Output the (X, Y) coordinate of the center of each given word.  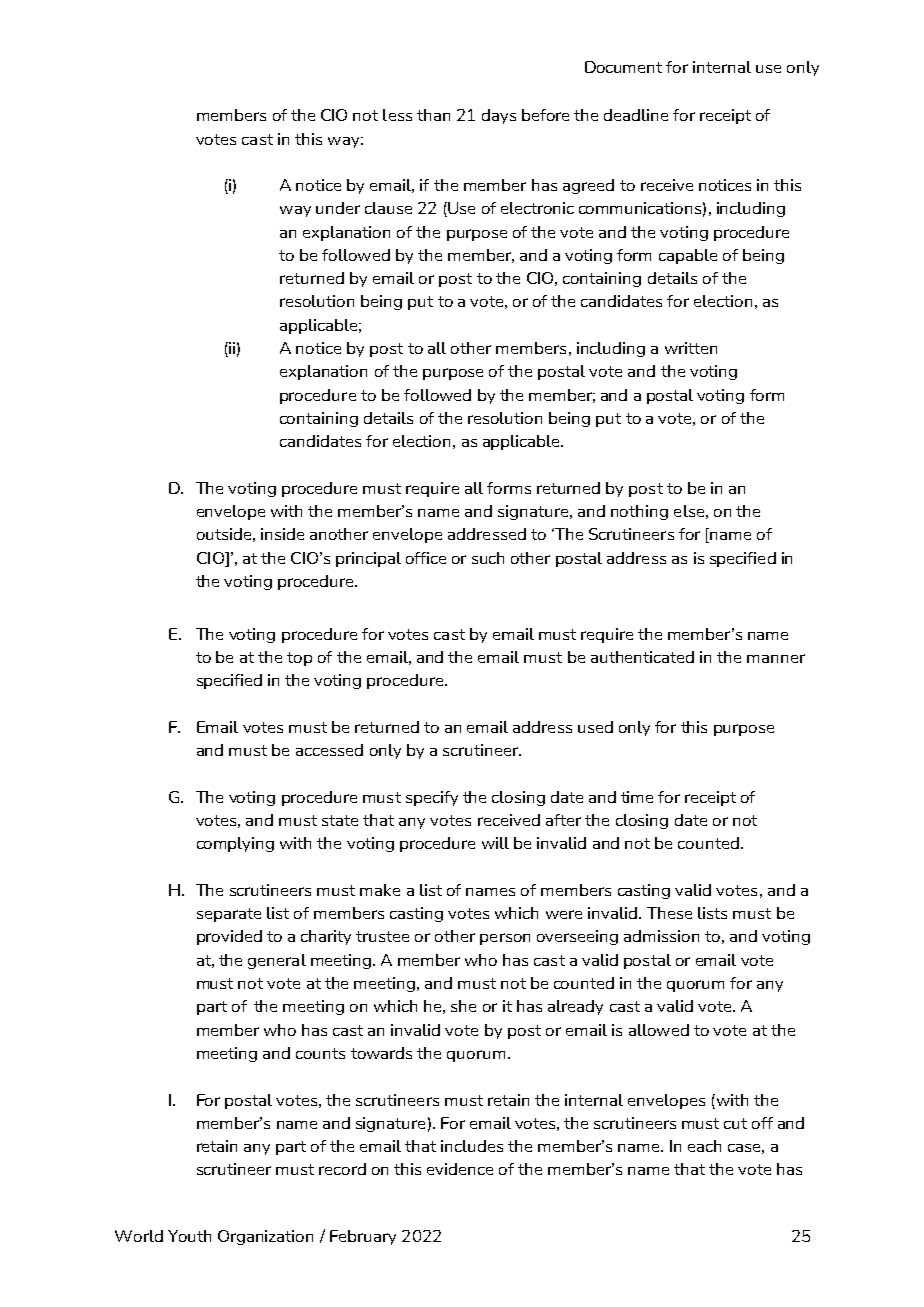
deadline (636, 115)
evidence (460, 1169)
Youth (189, 1236)
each (704, 1146)
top (299, 659)
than (433, 115)
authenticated (642, 657)
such (488, 558)
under (338, 208)
